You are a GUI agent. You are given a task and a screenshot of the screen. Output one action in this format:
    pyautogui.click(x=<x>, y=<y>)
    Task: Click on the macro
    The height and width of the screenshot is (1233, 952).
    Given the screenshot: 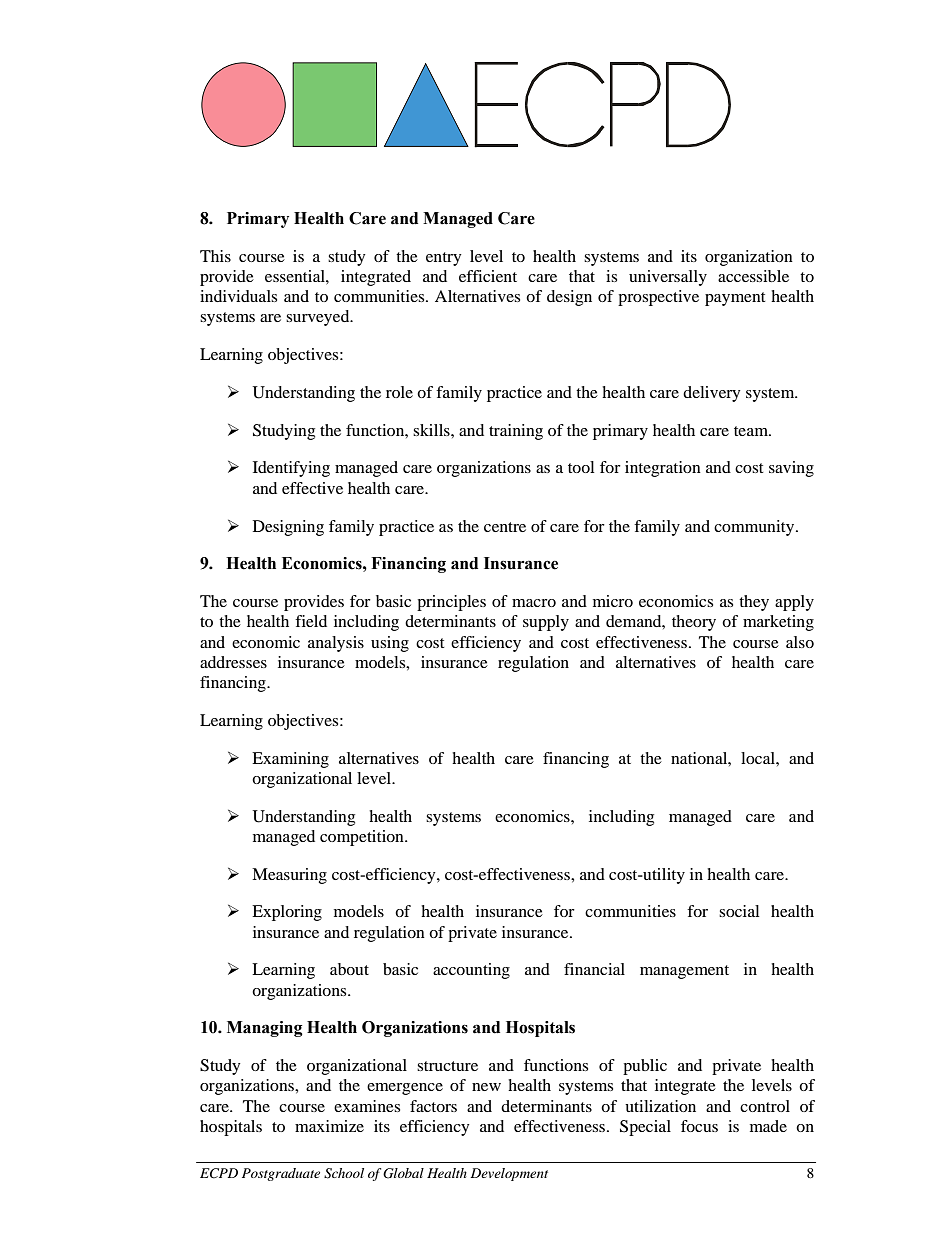 What is the action you would take?
    pyautogui.click(x=534, y=603)
